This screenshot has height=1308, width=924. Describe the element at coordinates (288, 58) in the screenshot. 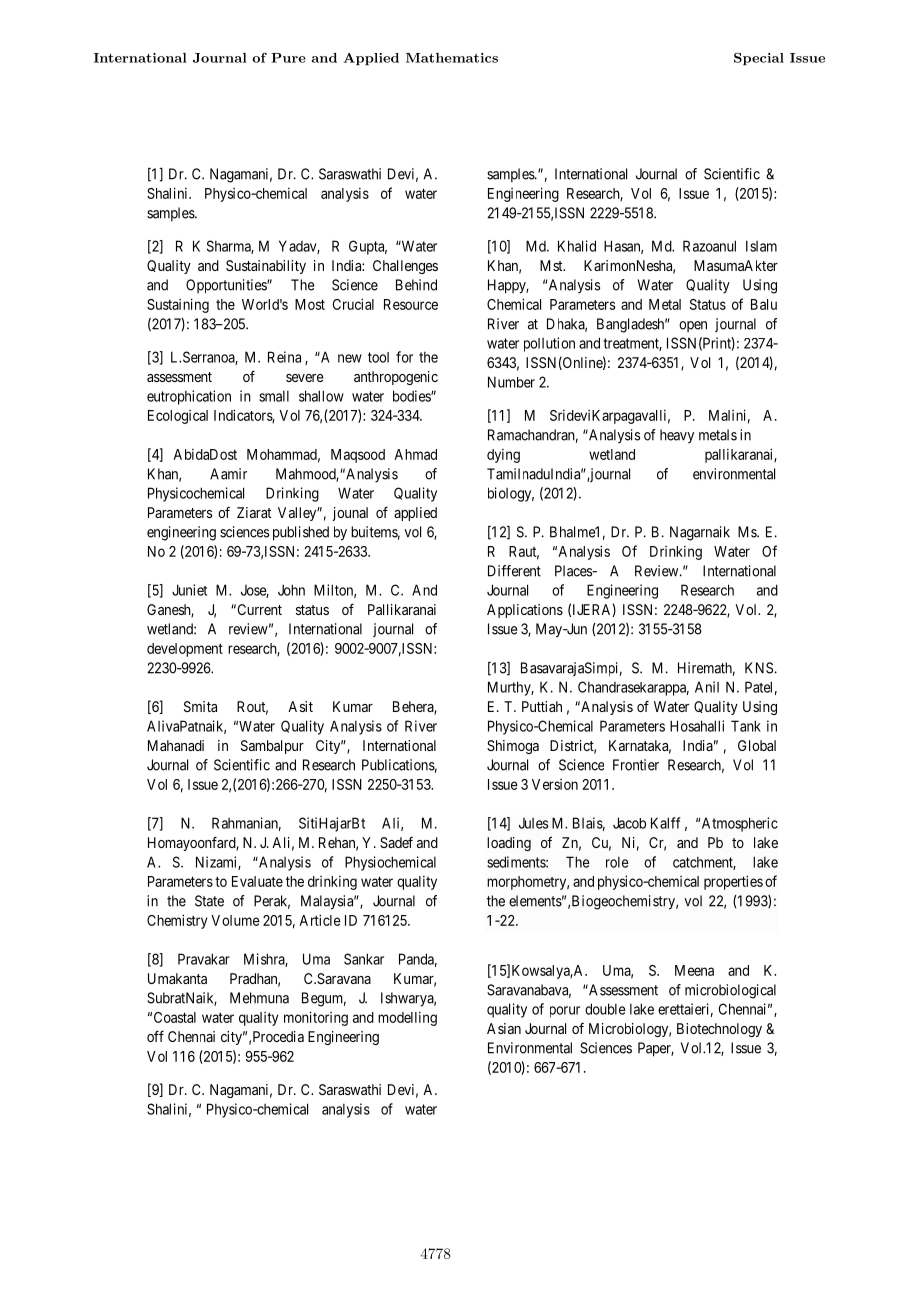

I see `Pure` at that location.
